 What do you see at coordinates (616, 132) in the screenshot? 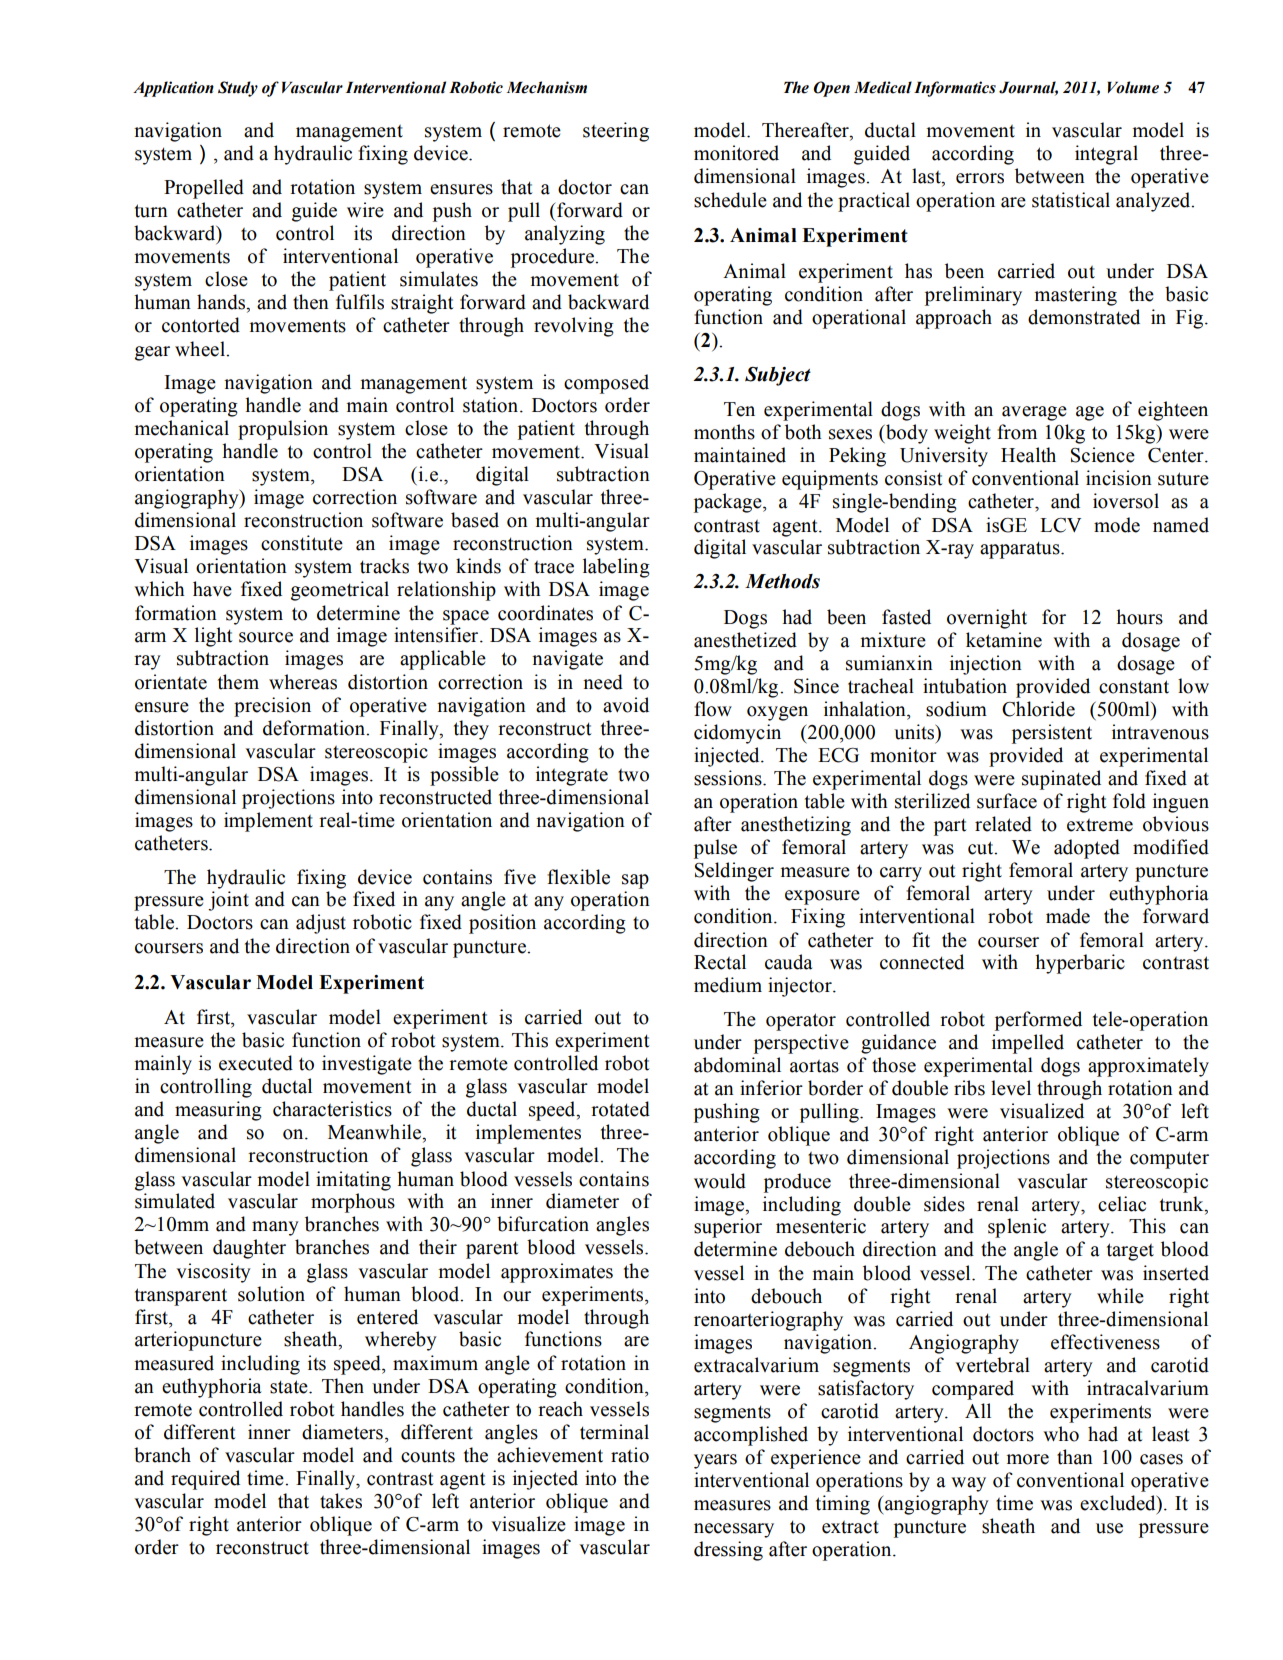
I see `steering` at bounding box center [616, 132].
